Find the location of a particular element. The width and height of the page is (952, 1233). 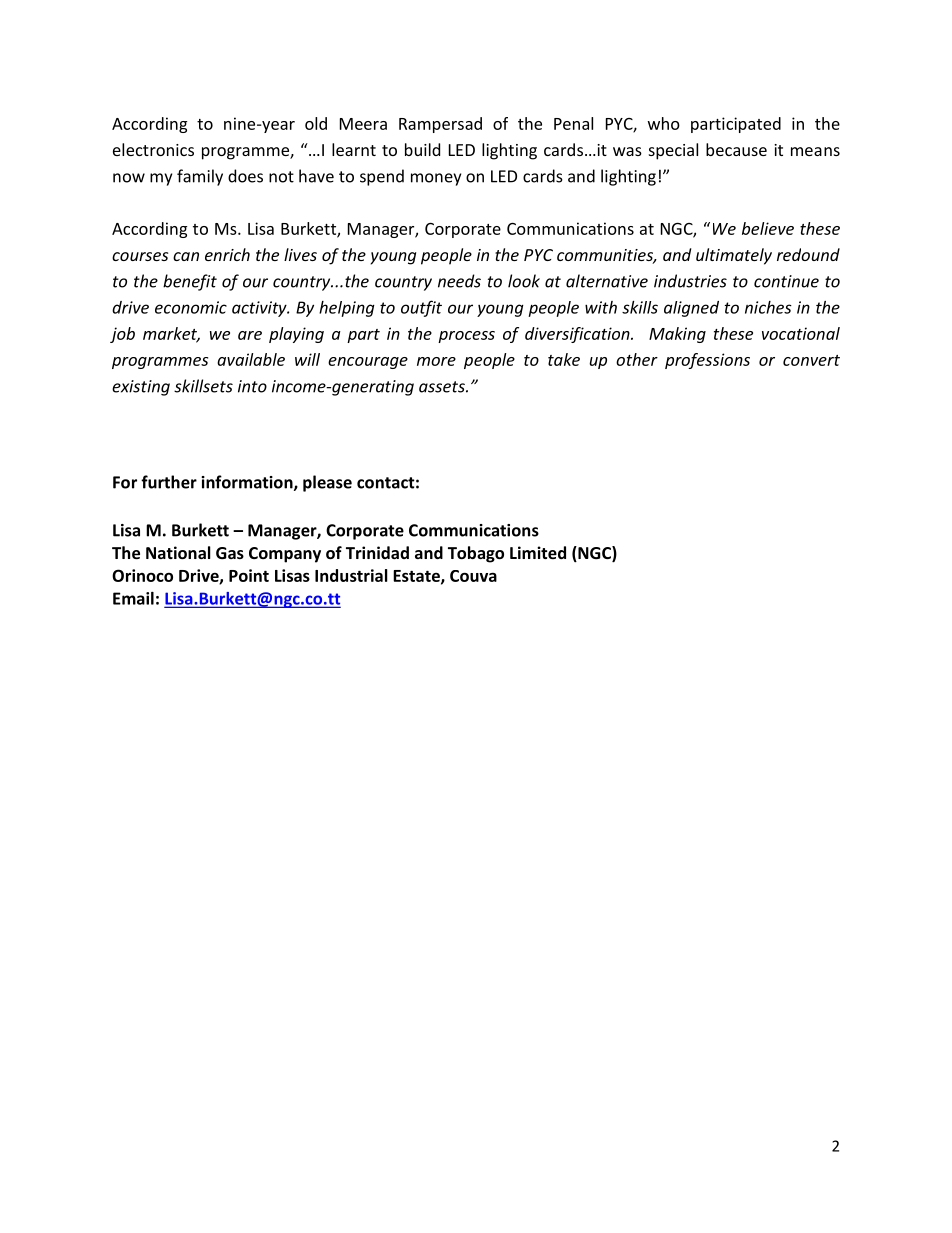

build is located at coordinates (422, 149).
